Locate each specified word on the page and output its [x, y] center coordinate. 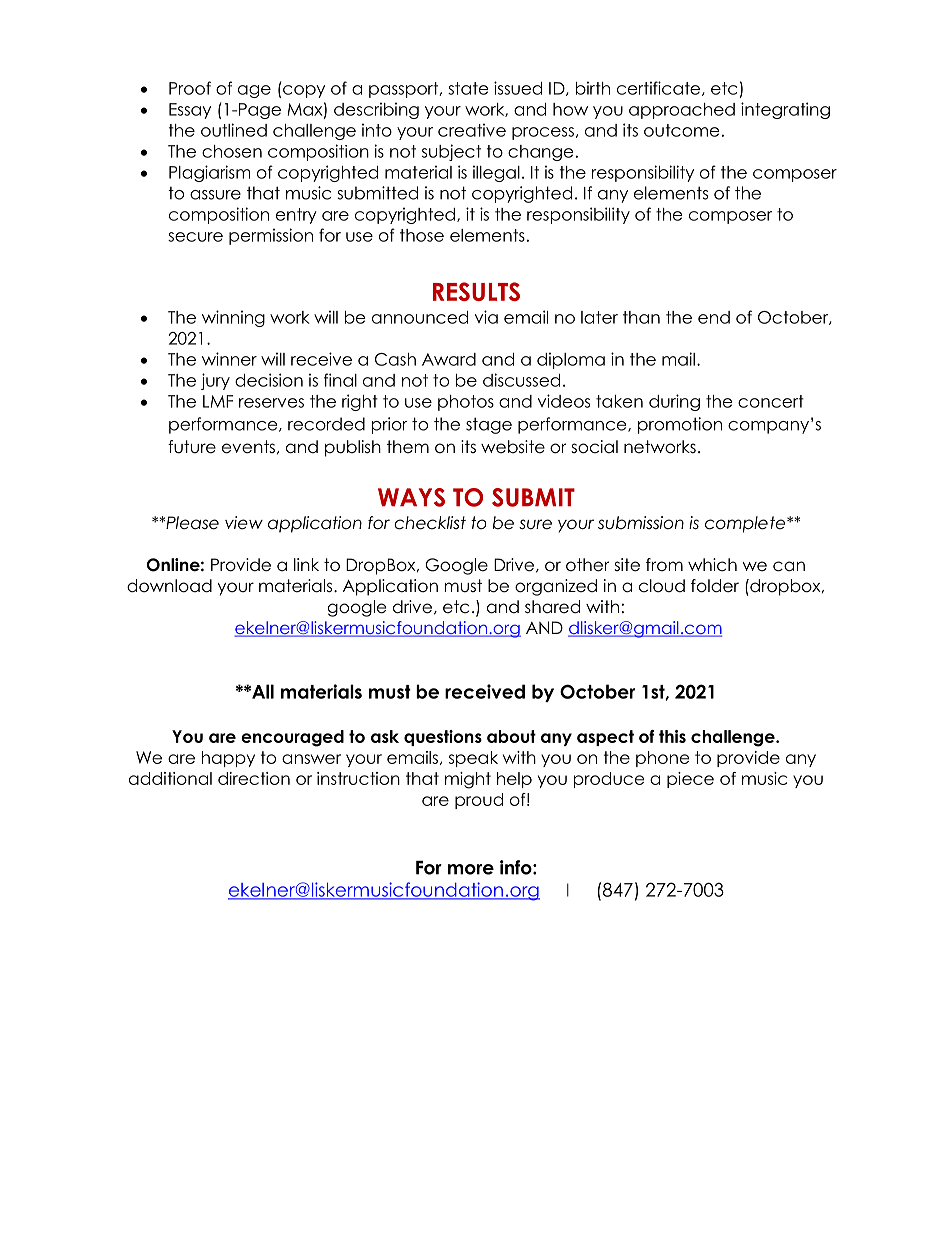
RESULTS [476, 291]
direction [254, 778]
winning [233, 318]
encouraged [292, 738]
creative [472, 130]
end [714, 317]
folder [715, 586]
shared [552, 607]
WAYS [411, 497]
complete [746, 524]
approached [682, 111]
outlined [234, 130]
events [248, 447]
